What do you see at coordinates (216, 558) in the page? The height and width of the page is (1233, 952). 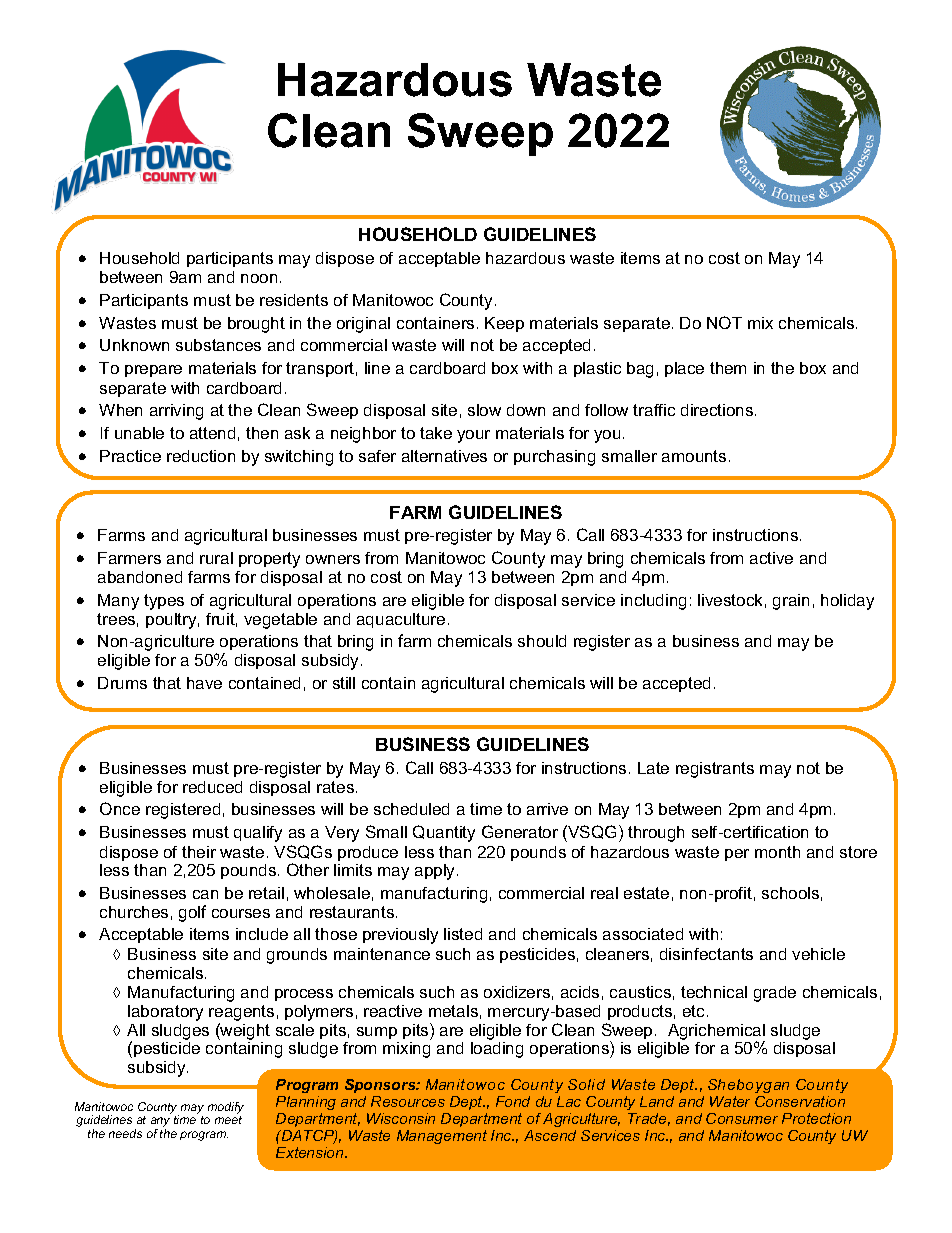 I see `rural` at bounding box center [216, 558].
